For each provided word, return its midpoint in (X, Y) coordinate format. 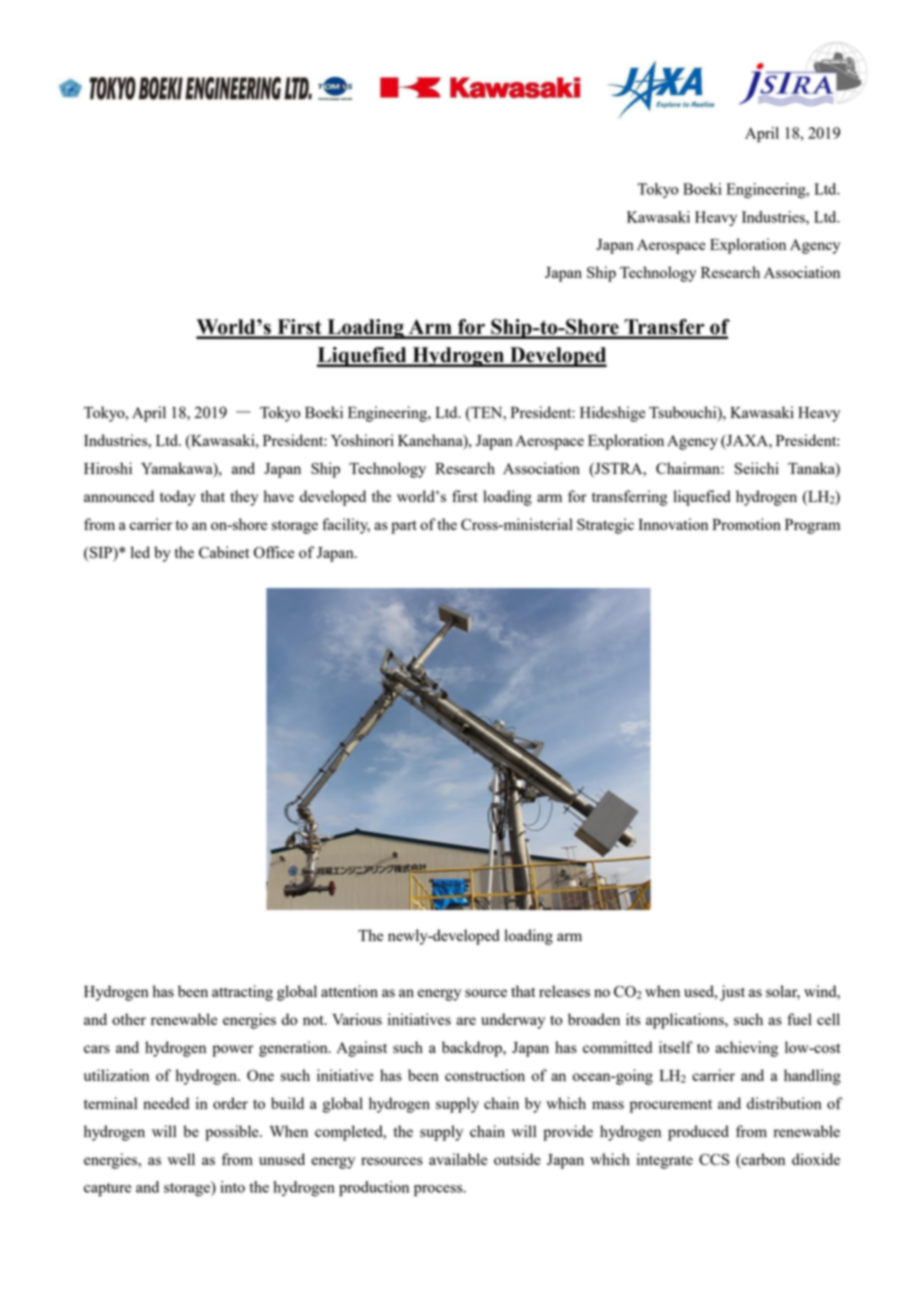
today (178, 498)
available (458, 1159)
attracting (242, 993)
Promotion (746, 524)
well (181, 1159)
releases (564, 991)
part (404, 527)
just (732, 993)
